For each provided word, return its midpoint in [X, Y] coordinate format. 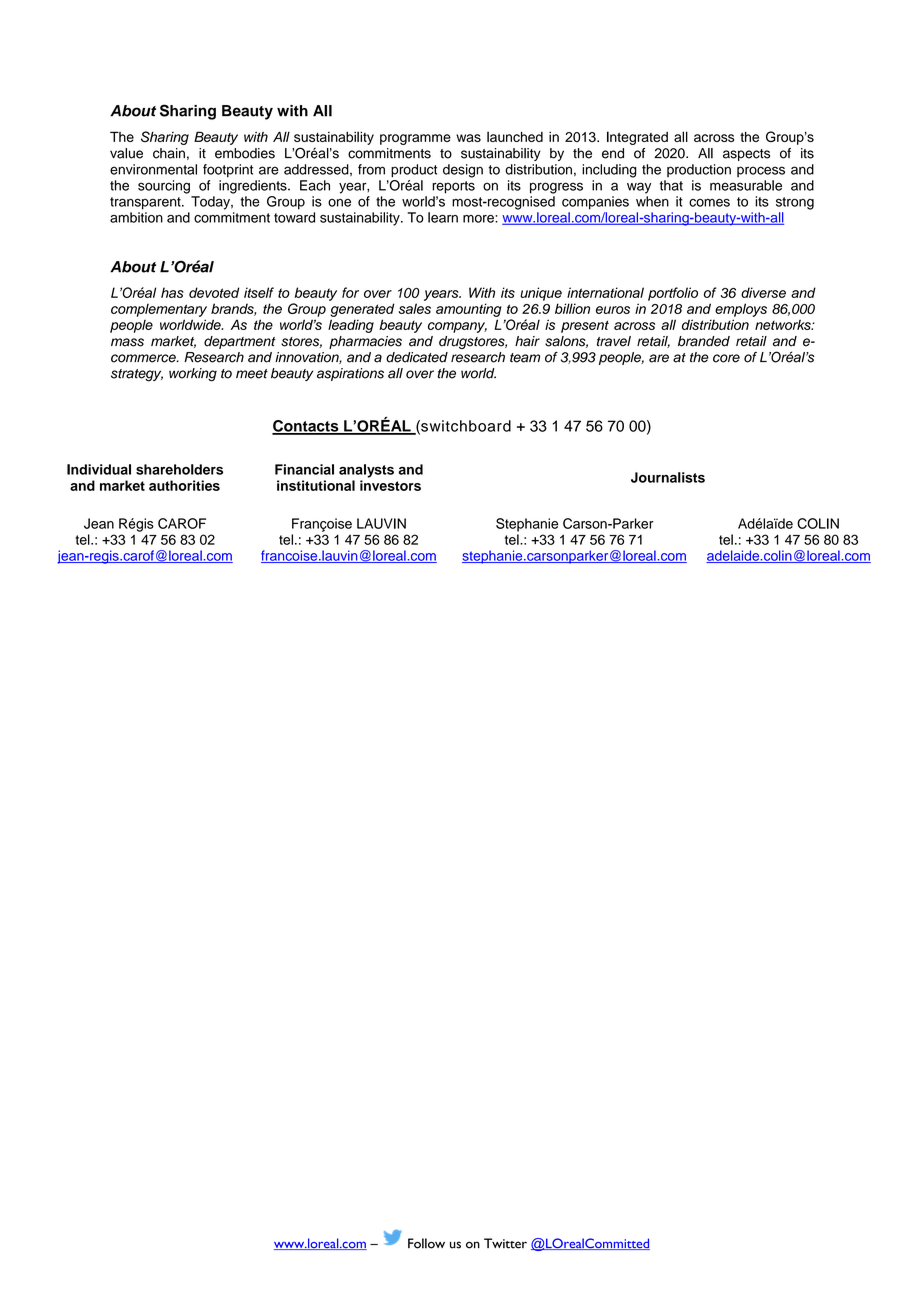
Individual [99, 469]
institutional [316, 485]
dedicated [417, 357]
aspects [746, 155]
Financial [304, 469]
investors [390, 485]
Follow [426, 1243]
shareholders [179, 469]
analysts [366, 471]
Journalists [668, 477]
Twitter [505, 1243]
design [463, 171]
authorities [184, 485]
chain [169, 153]
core [726, 358]
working [193, 375]
